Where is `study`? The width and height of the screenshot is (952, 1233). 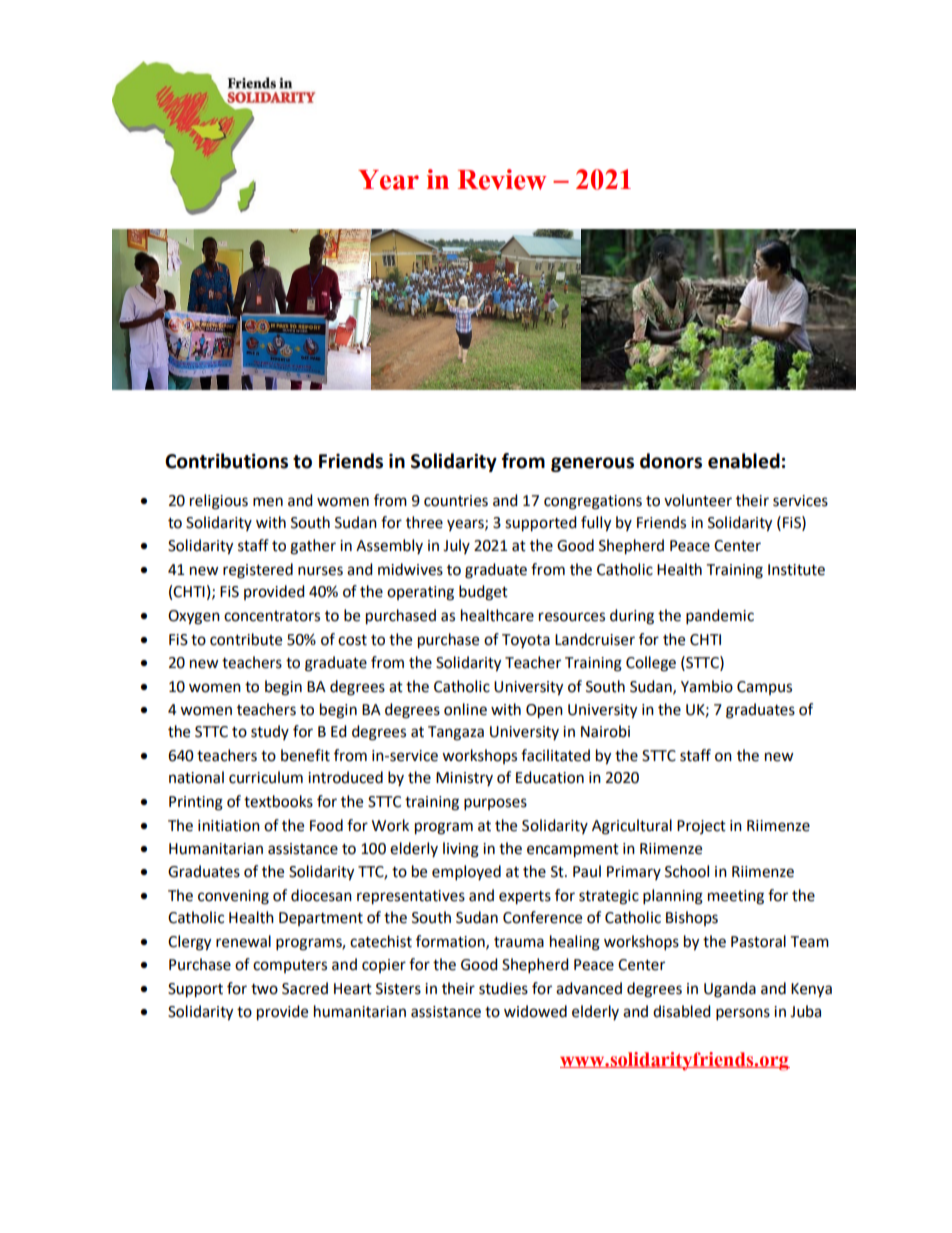
study is located at coordinates (270, 732).
